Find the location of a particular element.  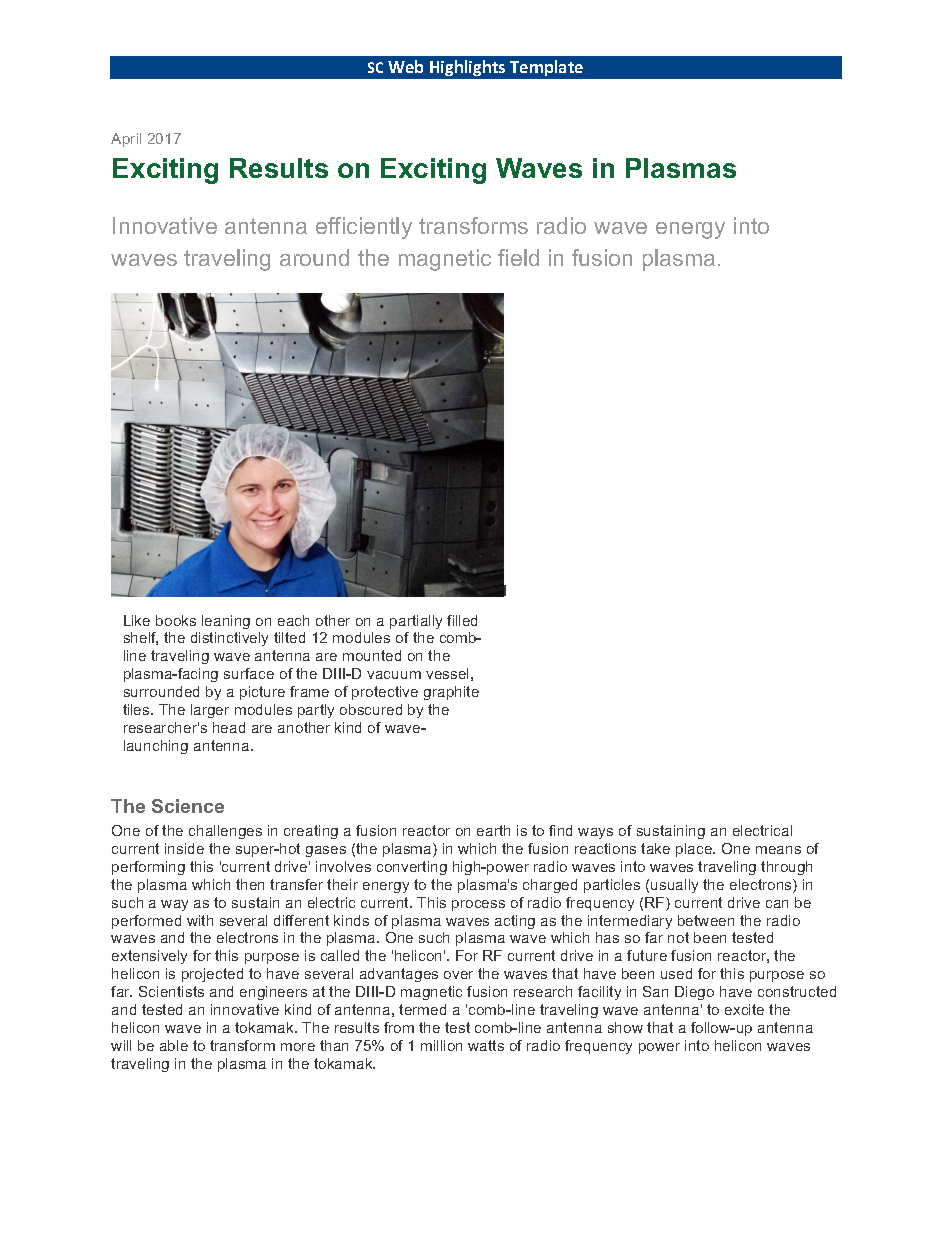

April is located at coordinates (126, 140).
